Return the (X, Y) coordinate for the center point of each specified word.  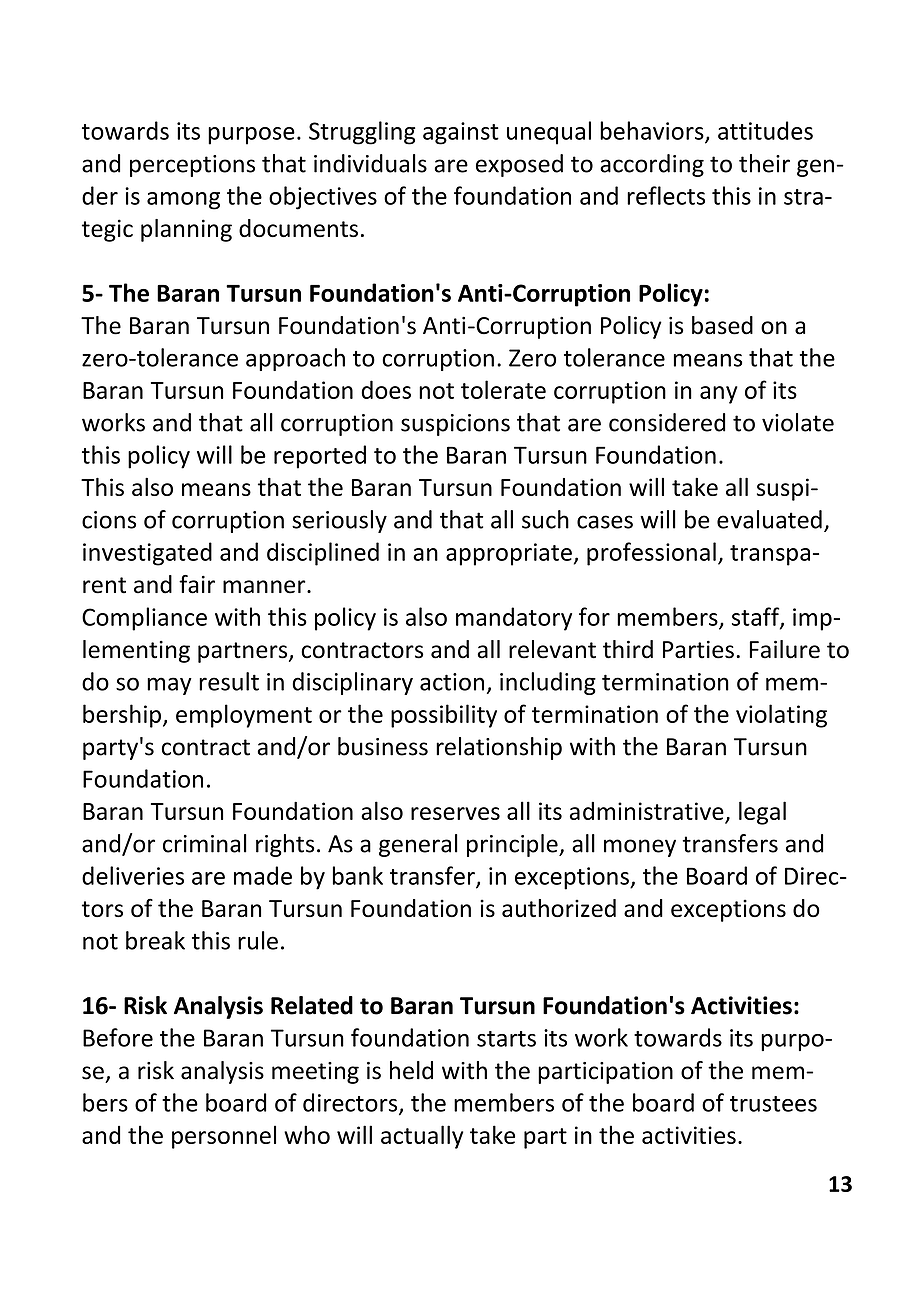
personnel (224, 1137)
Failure (785, 649)
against (461, 133)
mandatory (514, 619)
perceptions (192, 166)
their (764, 163)
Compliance (144, 619)
